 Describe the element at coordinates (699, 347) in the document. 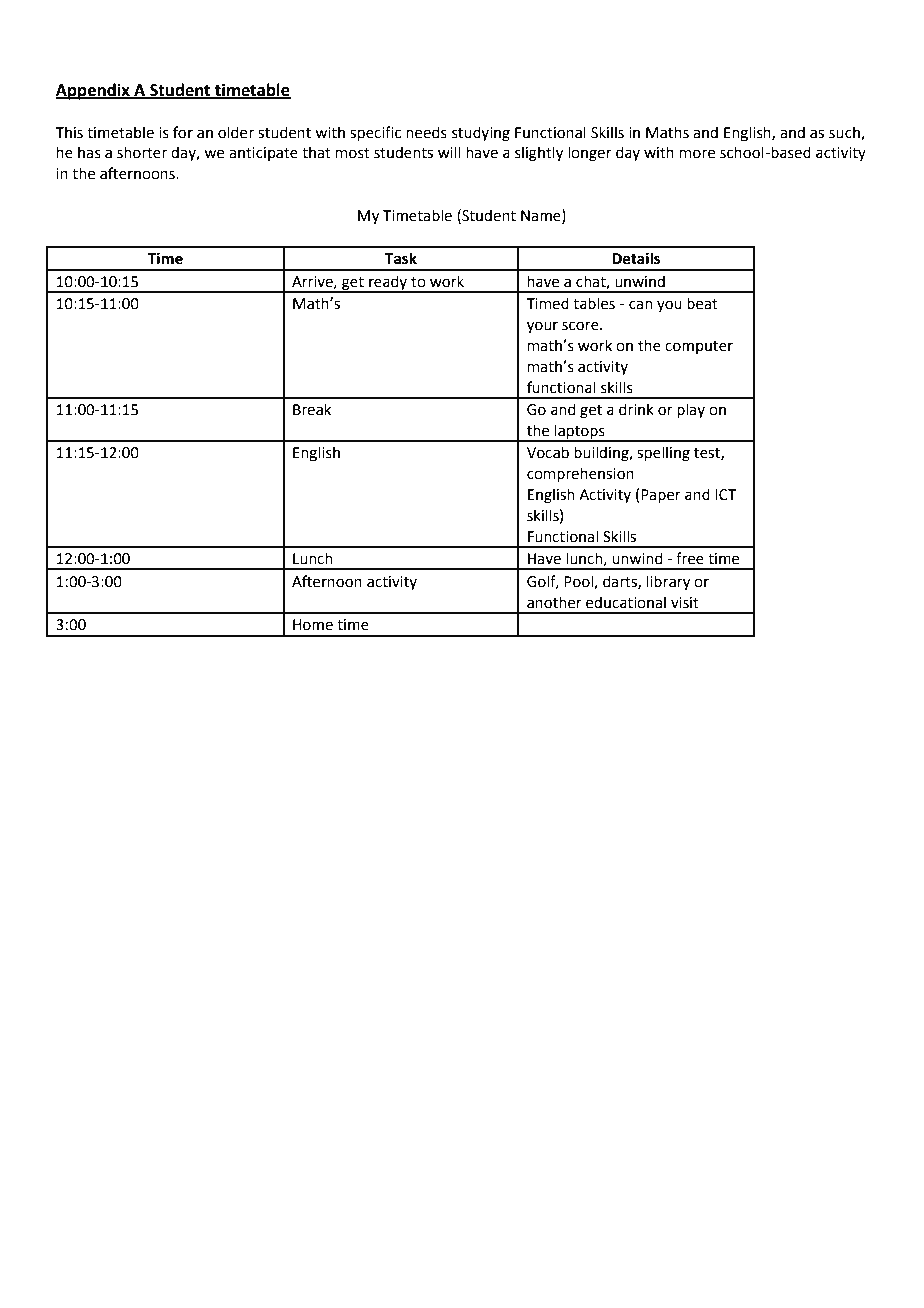

I see `computer` at that location.
